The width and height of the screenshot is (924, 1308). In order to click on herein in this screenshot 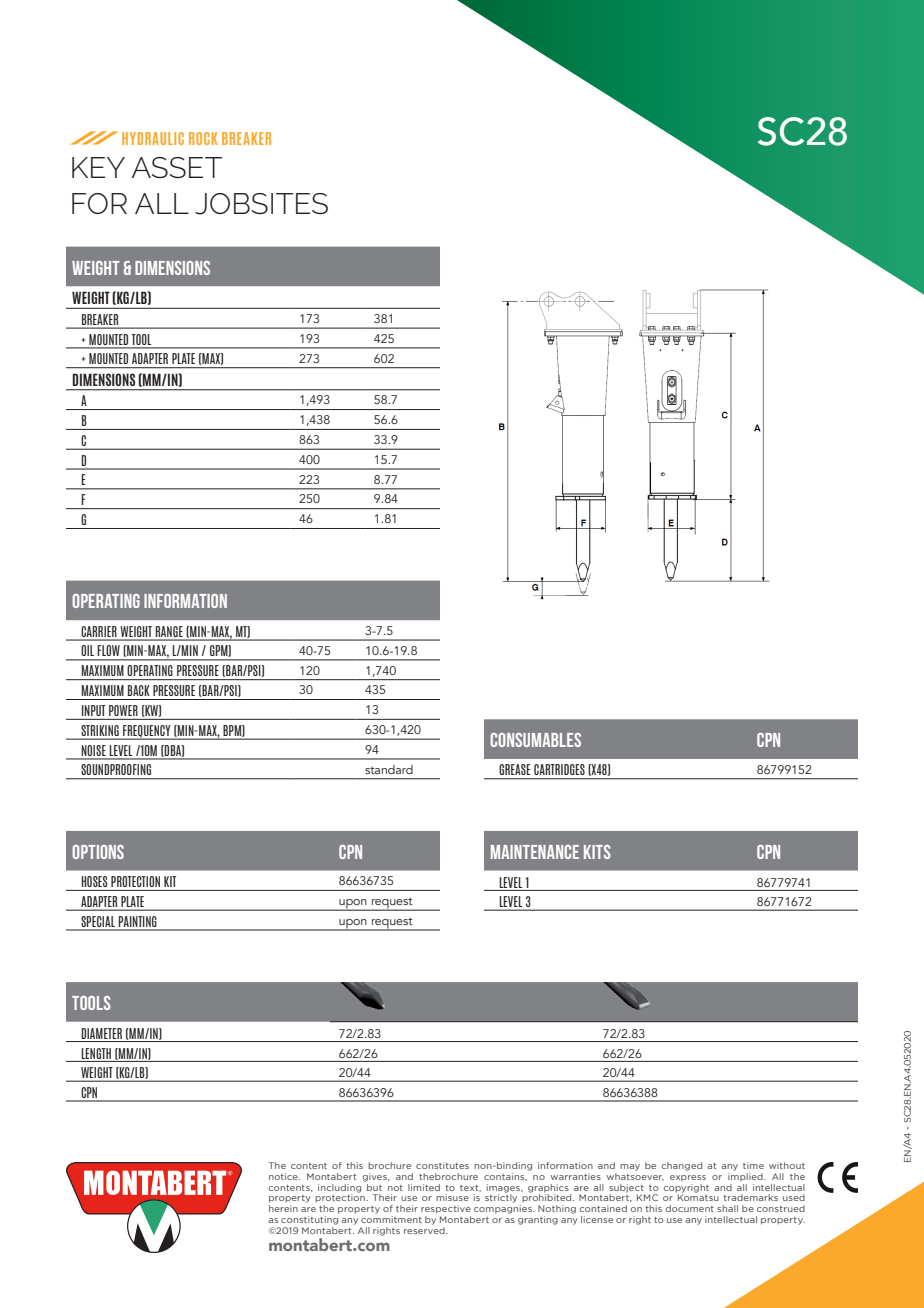, I will do `click(283, 1208)`.
